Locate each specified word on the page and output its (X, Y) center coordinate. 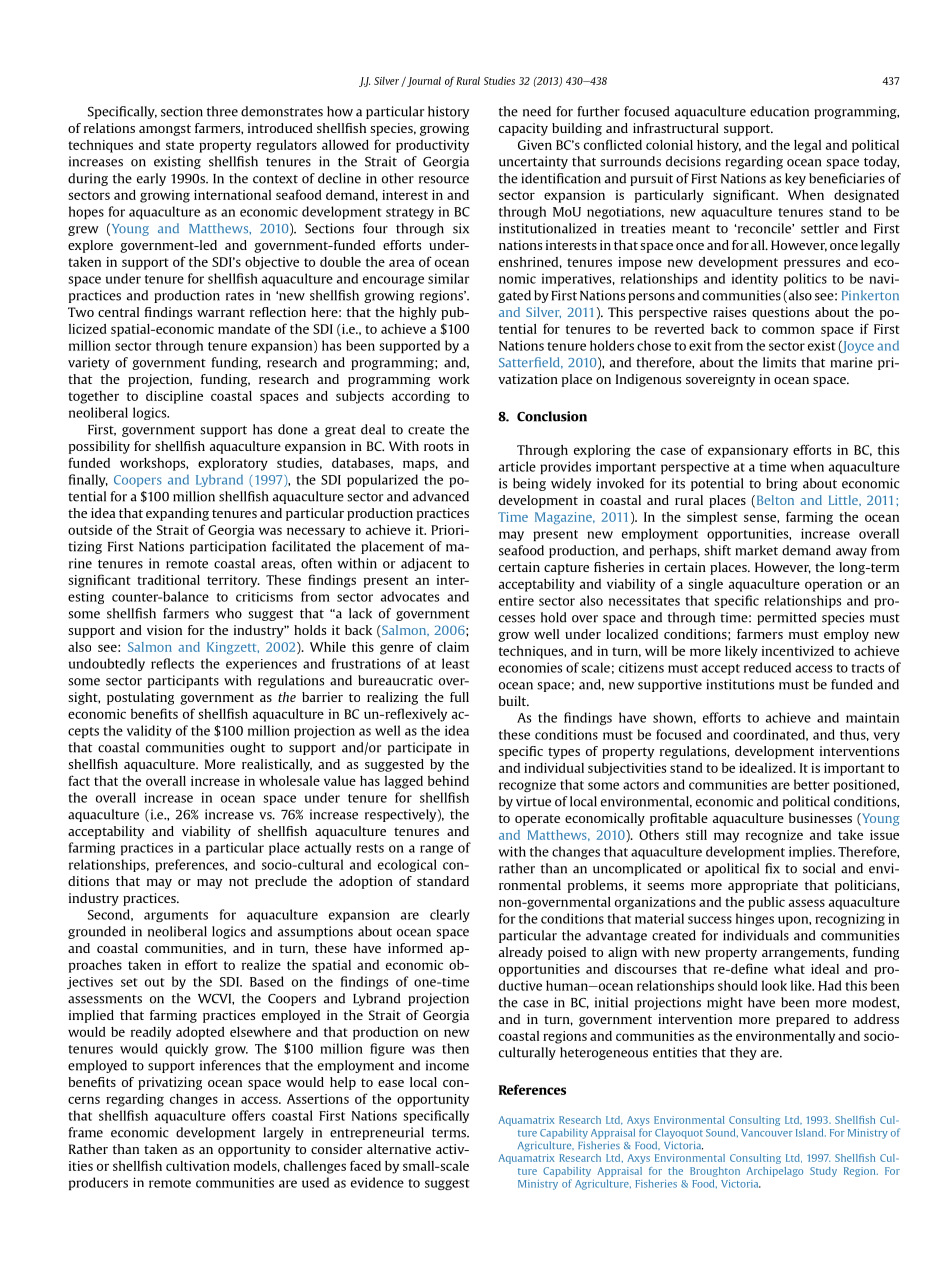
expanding (177, 514)
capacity (523, 129)
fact (79, 780)
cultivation (198, 1166)
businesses (820, 818)
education (779, 111)
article (517, 466)
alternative (399, 1149)
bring (782, 484)
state (180, 145)
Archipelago (774, 1172)
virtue (533, 801)
